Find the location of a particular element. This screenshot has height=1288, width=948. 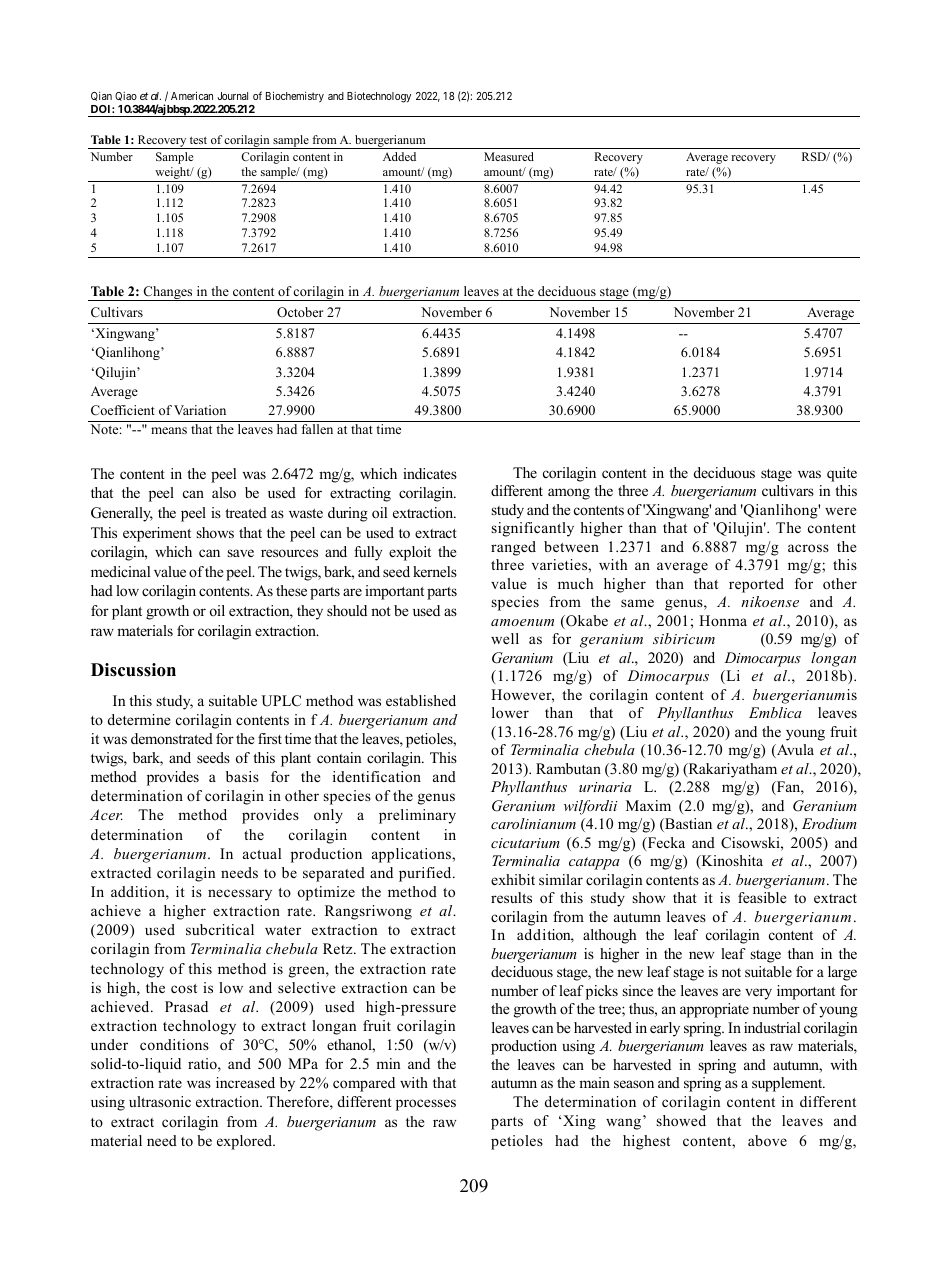

reported is located at coordinates (756, 585).
